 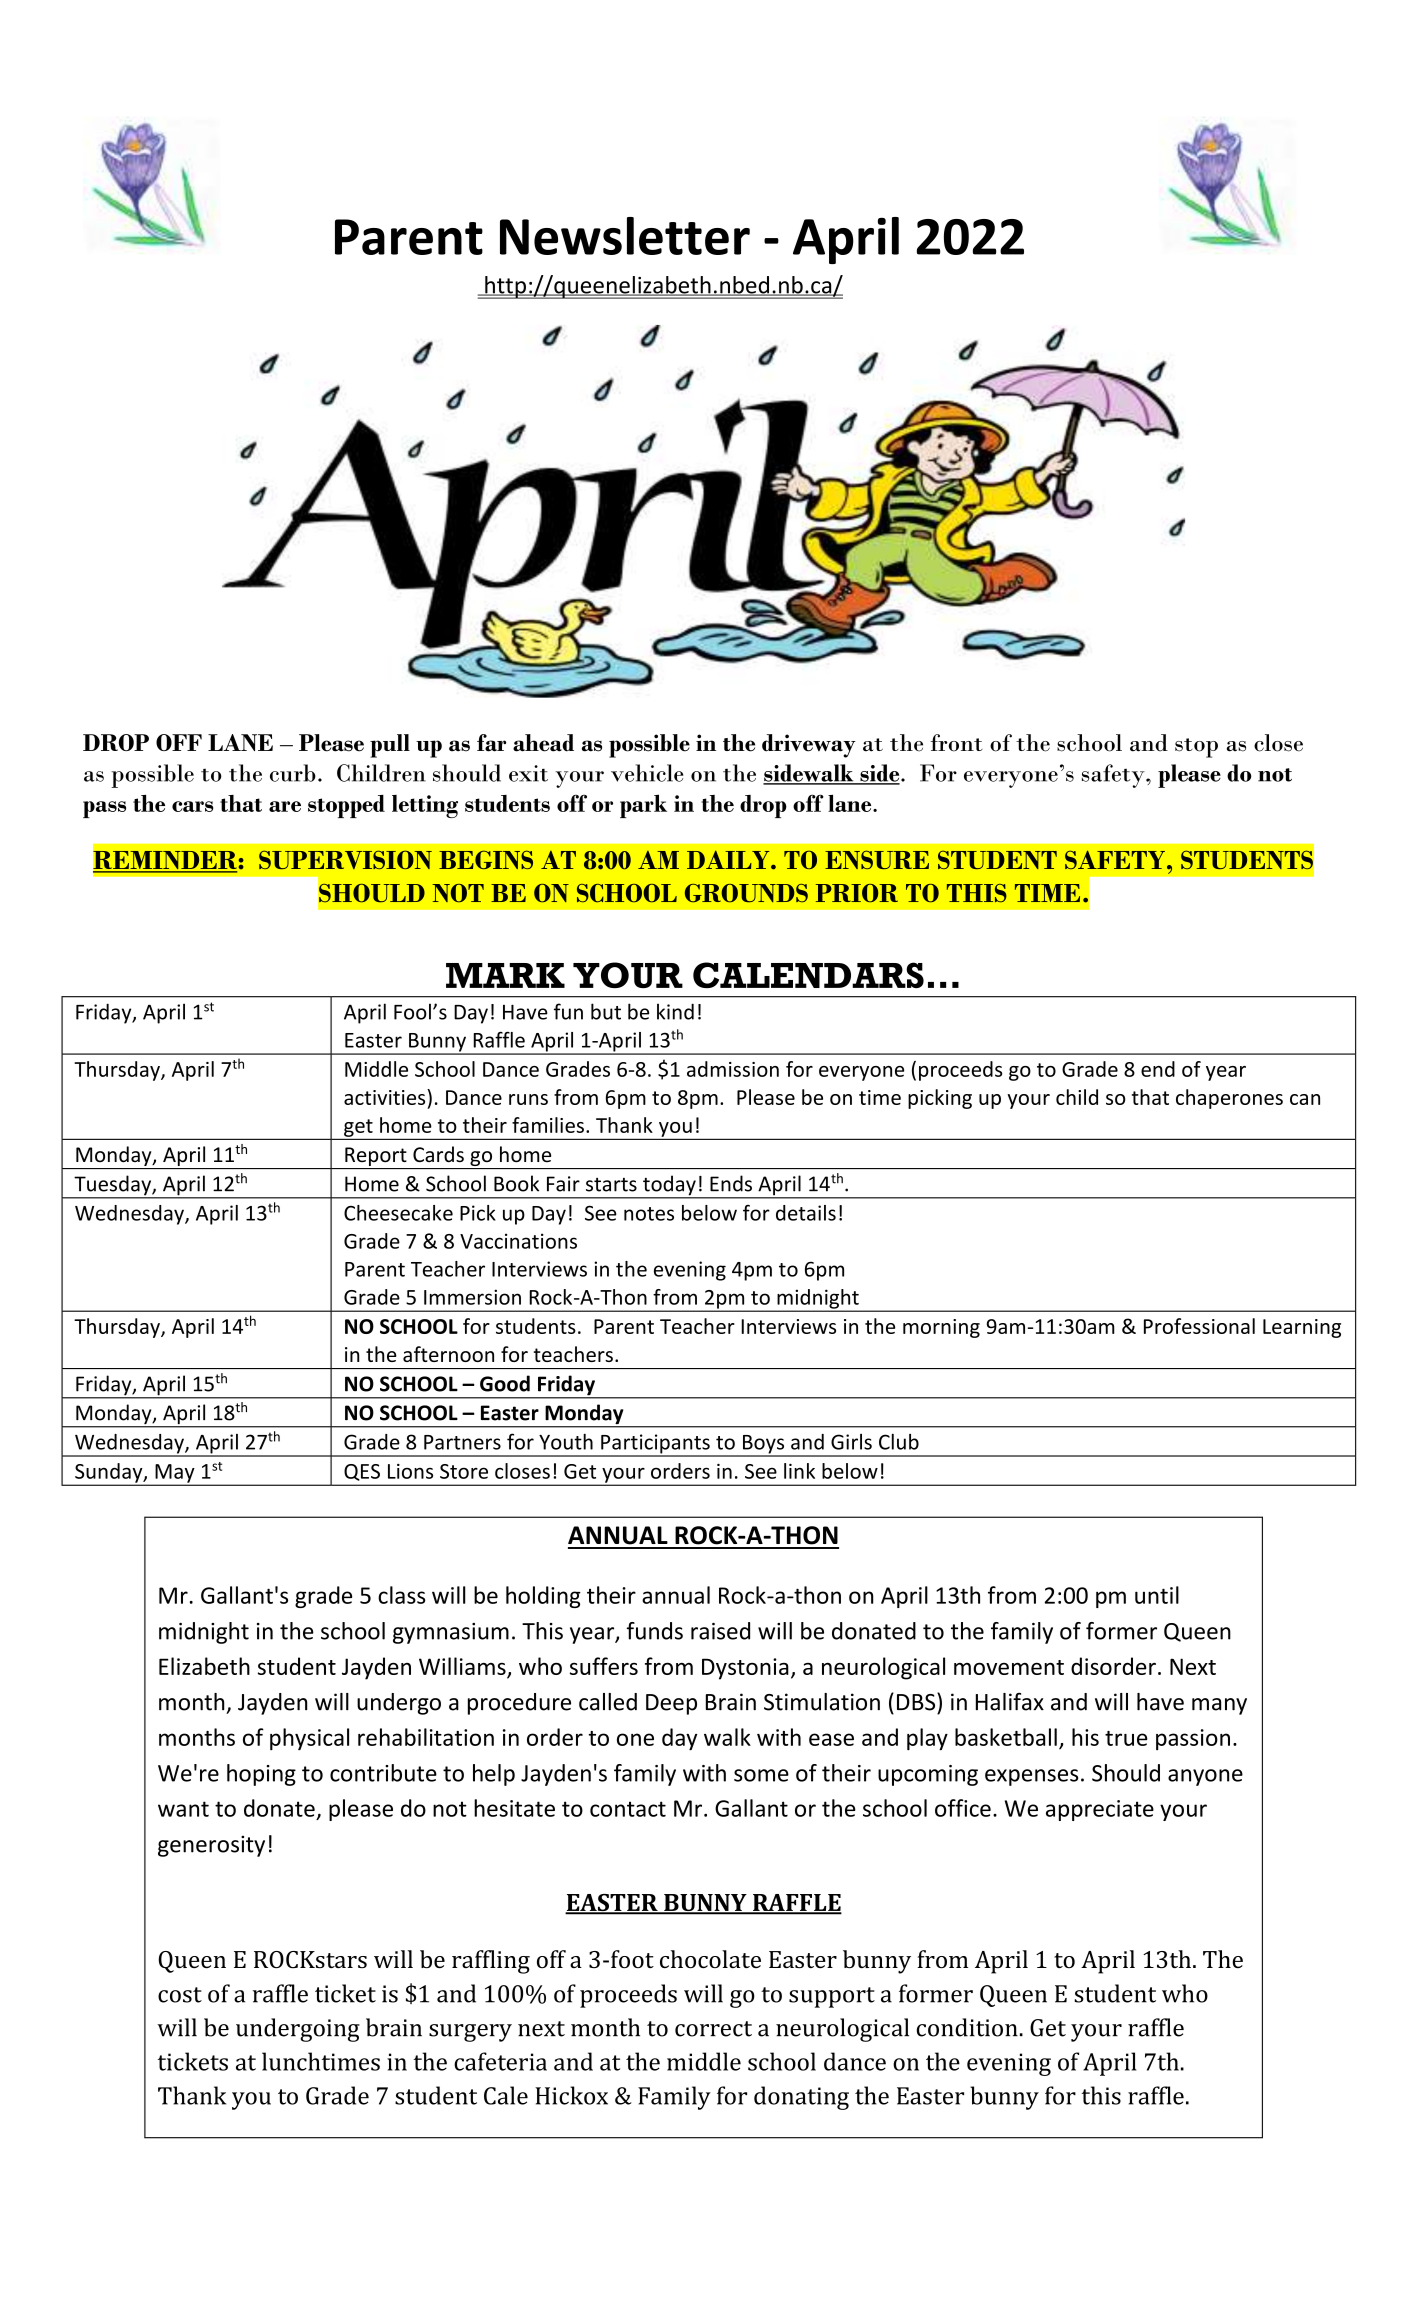 I want to click on chaperones, so click(x=1229, y=1099).
